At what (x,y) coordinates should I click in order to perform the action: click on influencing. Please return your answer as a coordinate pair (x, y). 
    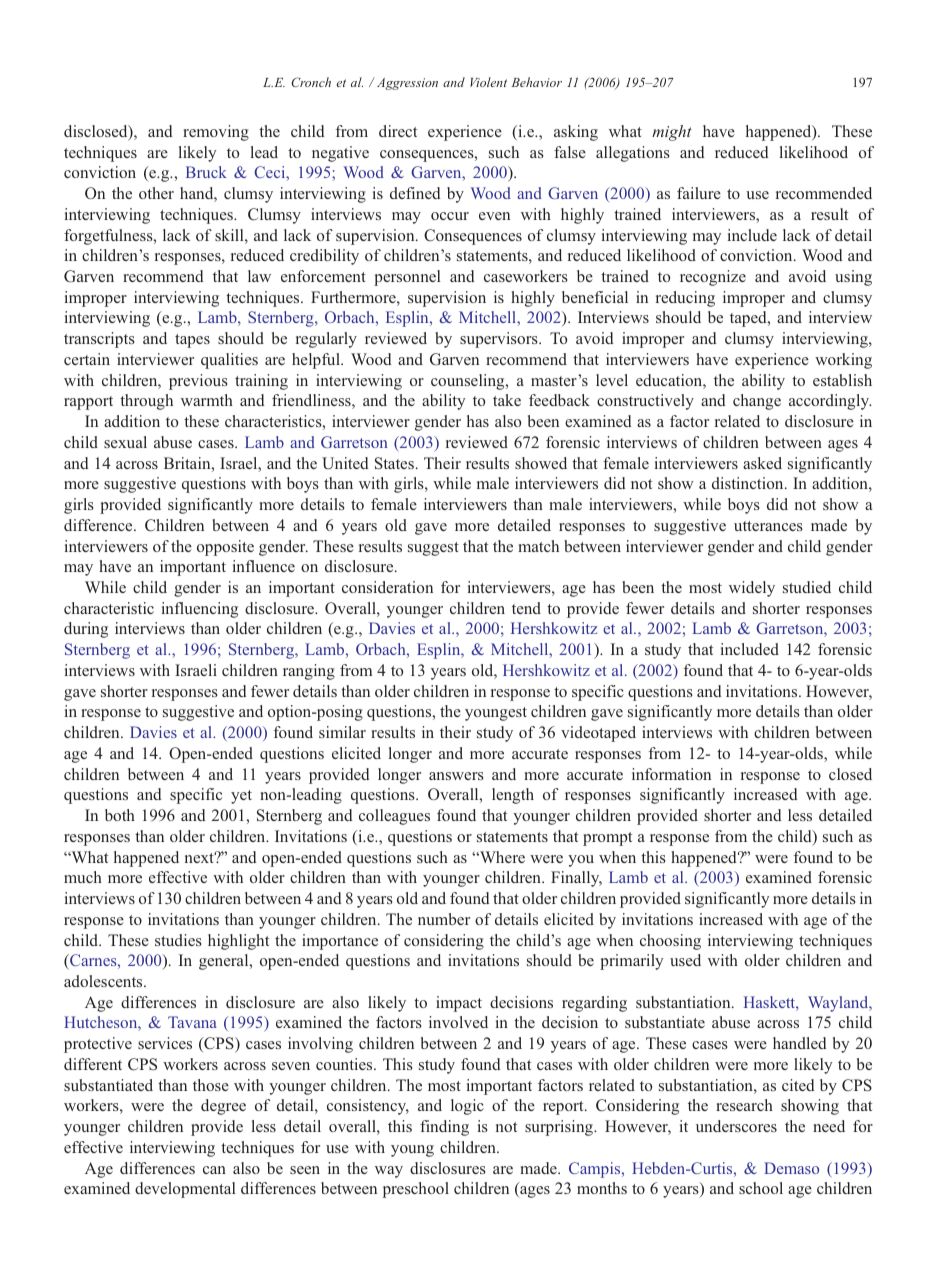
    Looking at the image, I should click on (200, 610).
